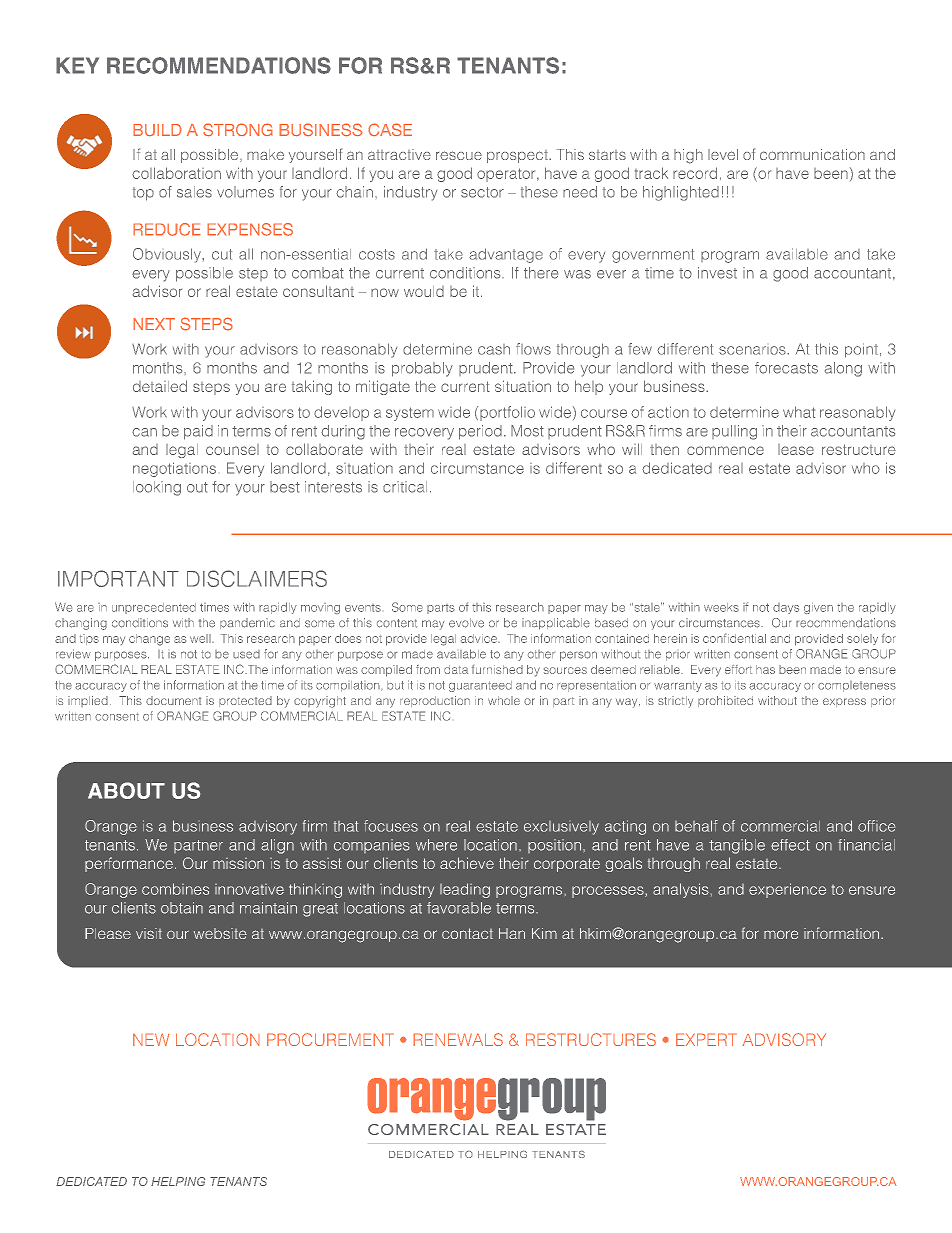 The width and height of the document is (952, 1233). Describe the element at coordinates (157, 130) in the document. I see `BUILD` at that location.
